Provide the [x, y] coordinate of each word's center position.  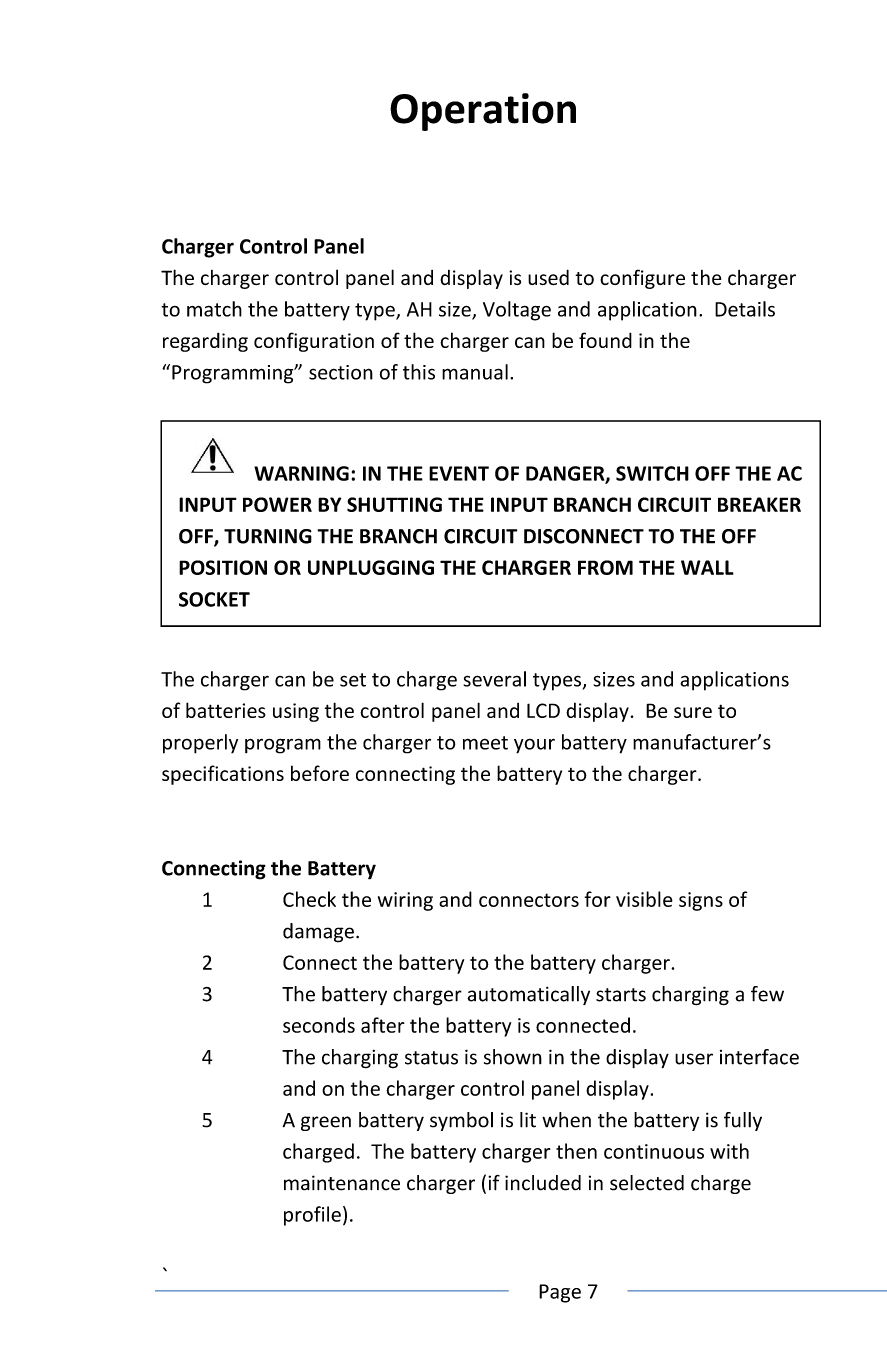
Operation [483, 112]
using [296, 712]
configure [642, 279]
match [214, 309]
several [495, 679]
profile [312, 1216]
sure [693, 712]
